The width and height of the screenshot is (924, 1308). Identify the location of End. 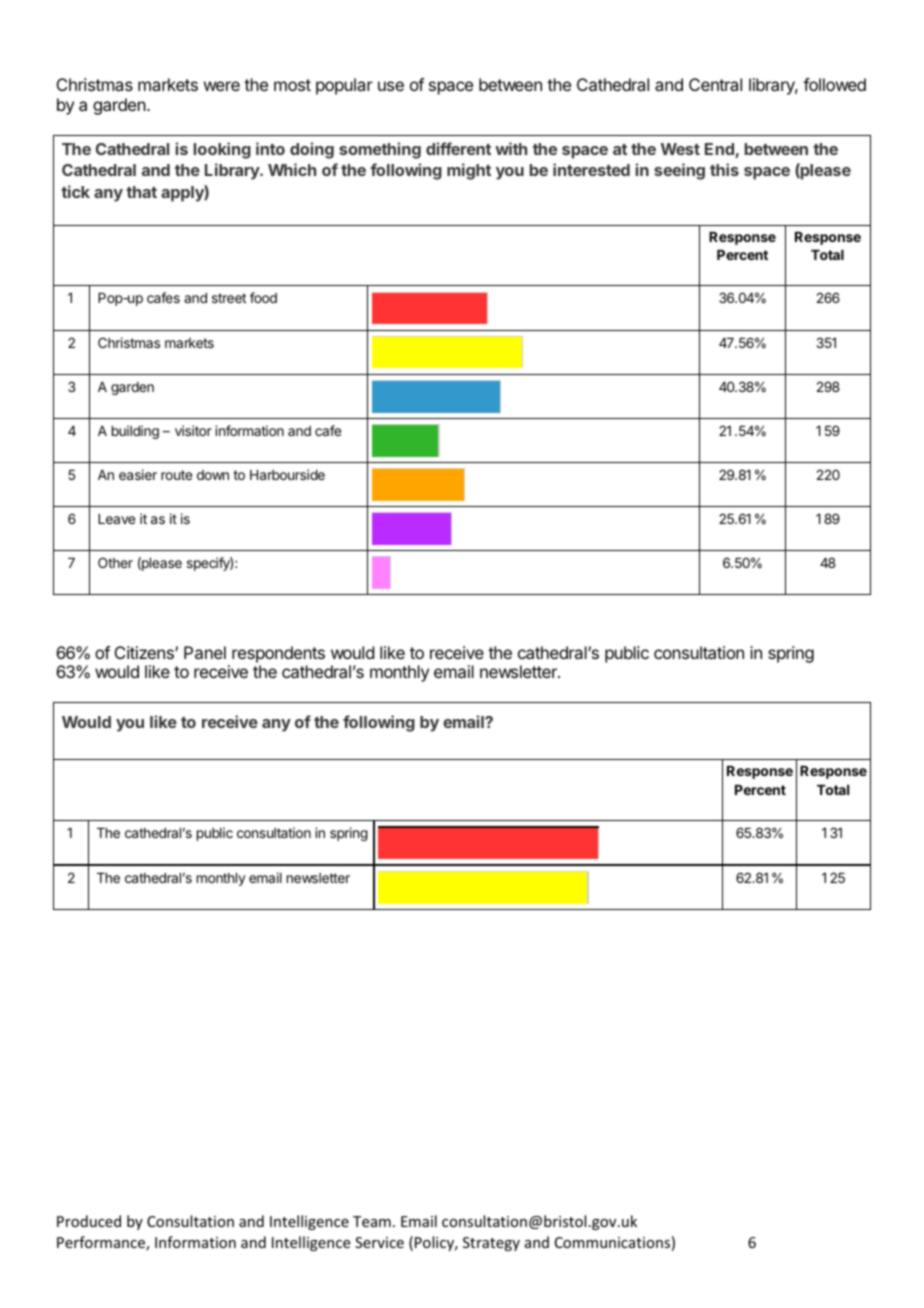
(719, 149).
